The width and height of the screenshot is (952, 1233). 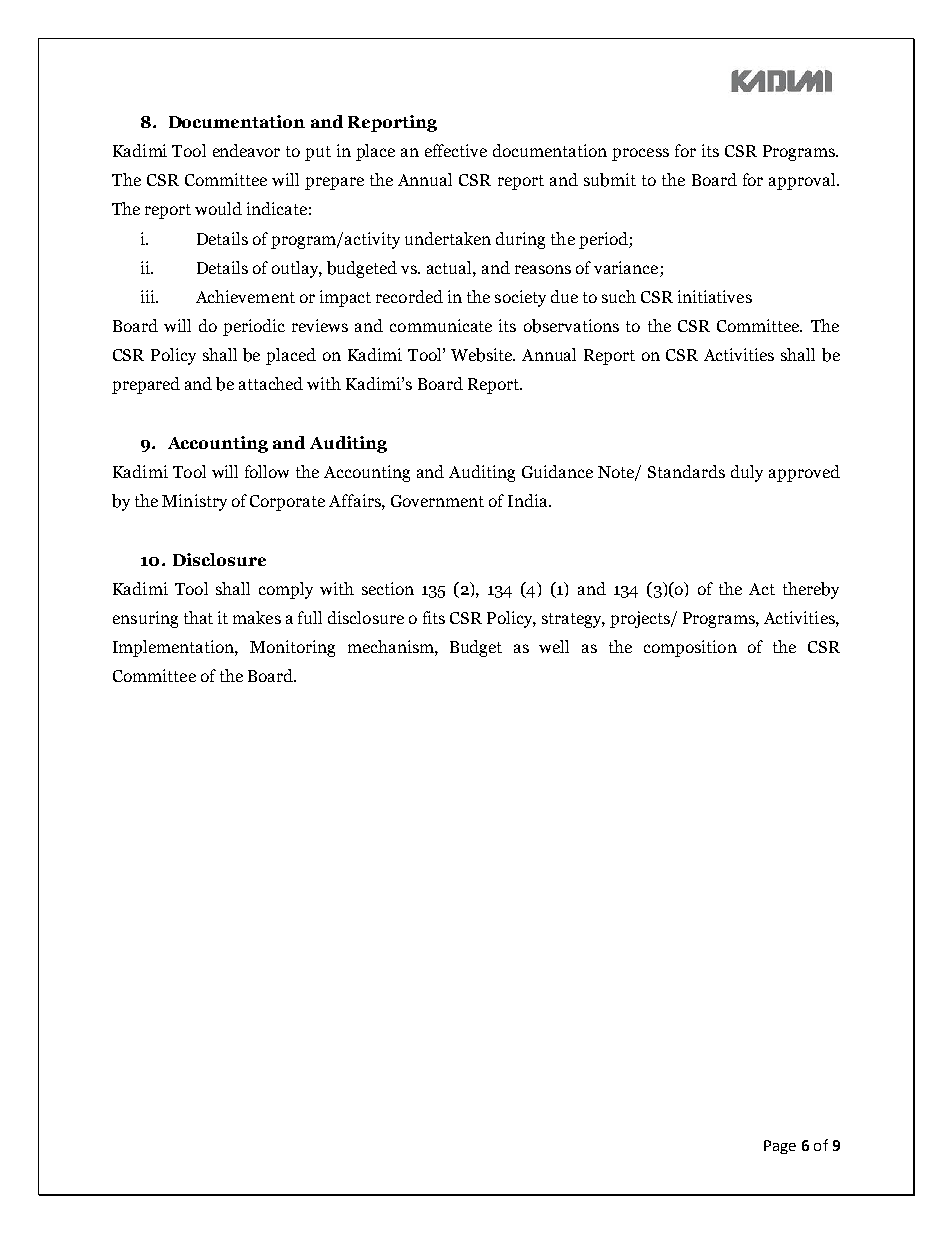 I want to click on would, so click(x=218, y=208).
